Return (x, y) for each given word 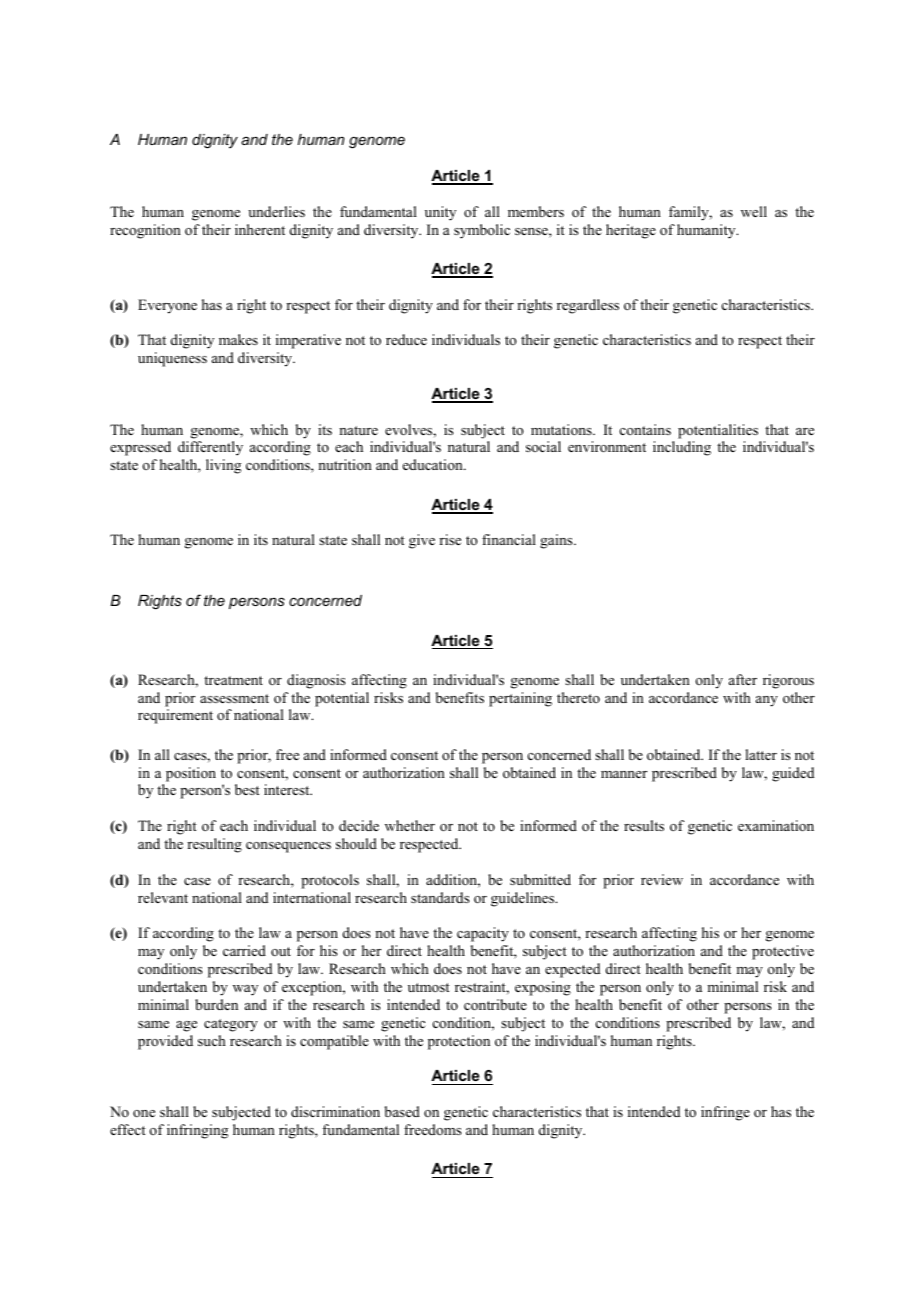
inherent (260, 229)
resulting (214, 845)
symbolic (482, 231)
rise (450, 539)
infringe (725, 1113)
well (754, 211)
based (402, 1111)
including (682, 448)
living (223, 466)
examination (776, 826)
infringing (197, 1131)
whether (410, 825)
